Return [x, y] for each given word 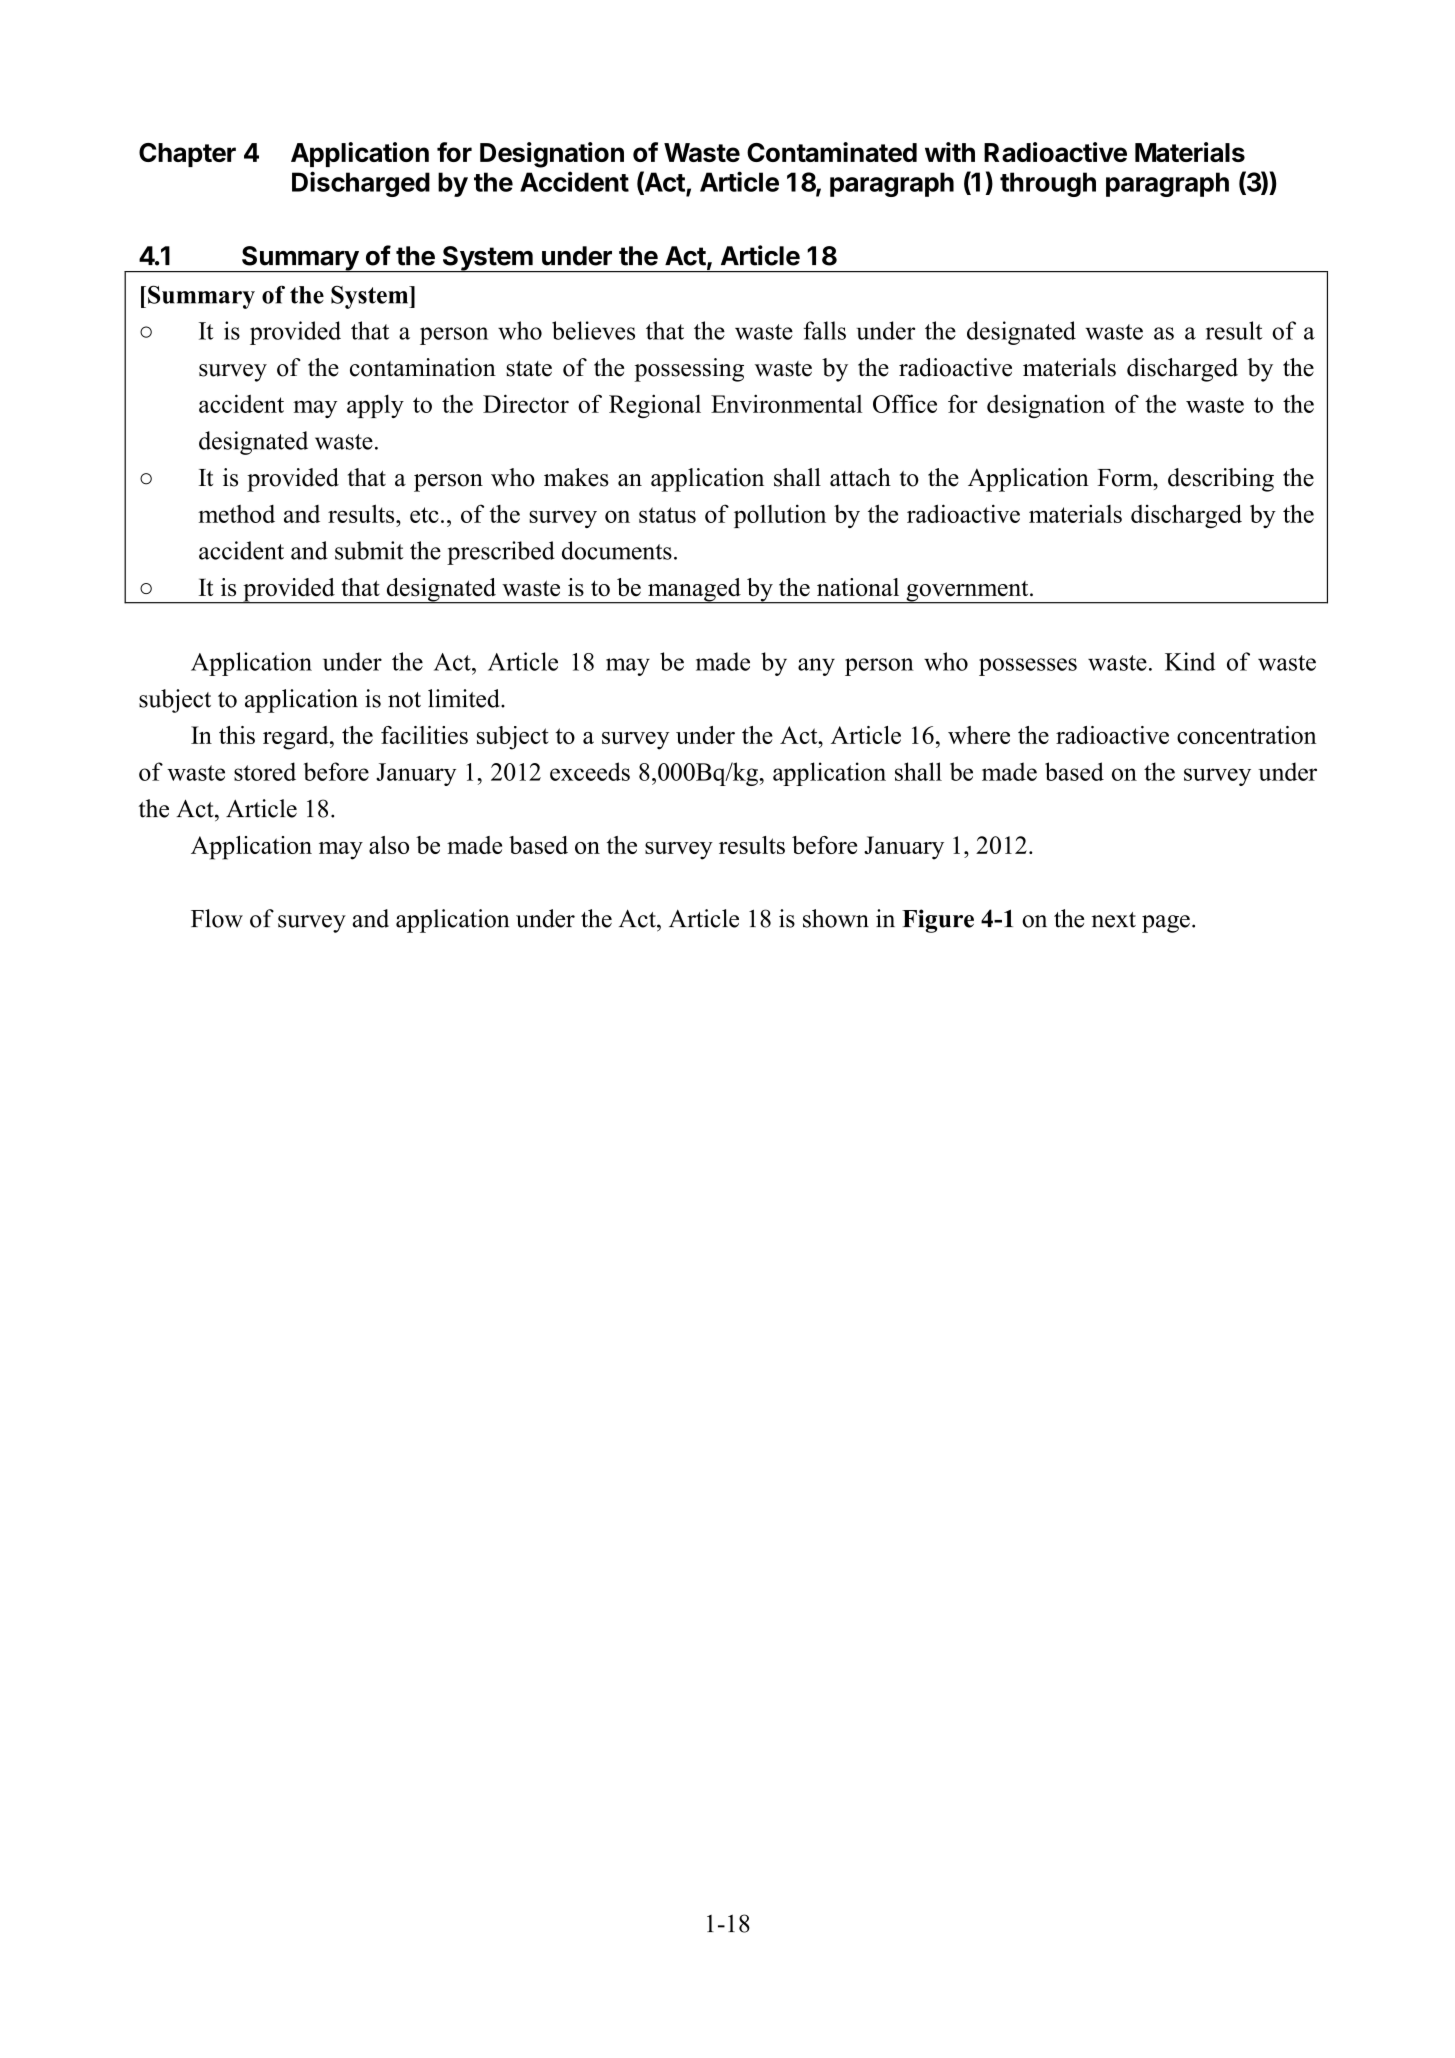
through [1048, 184]
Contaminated [832, 152]
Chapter [187, 155]
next [1114, 920]
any [816, 667]
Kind [1190, 661]
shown [836, 918]
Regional [655, 406]
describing [1221, 480]
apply [375, 406]
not [404, 700]
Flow [217, 918]
